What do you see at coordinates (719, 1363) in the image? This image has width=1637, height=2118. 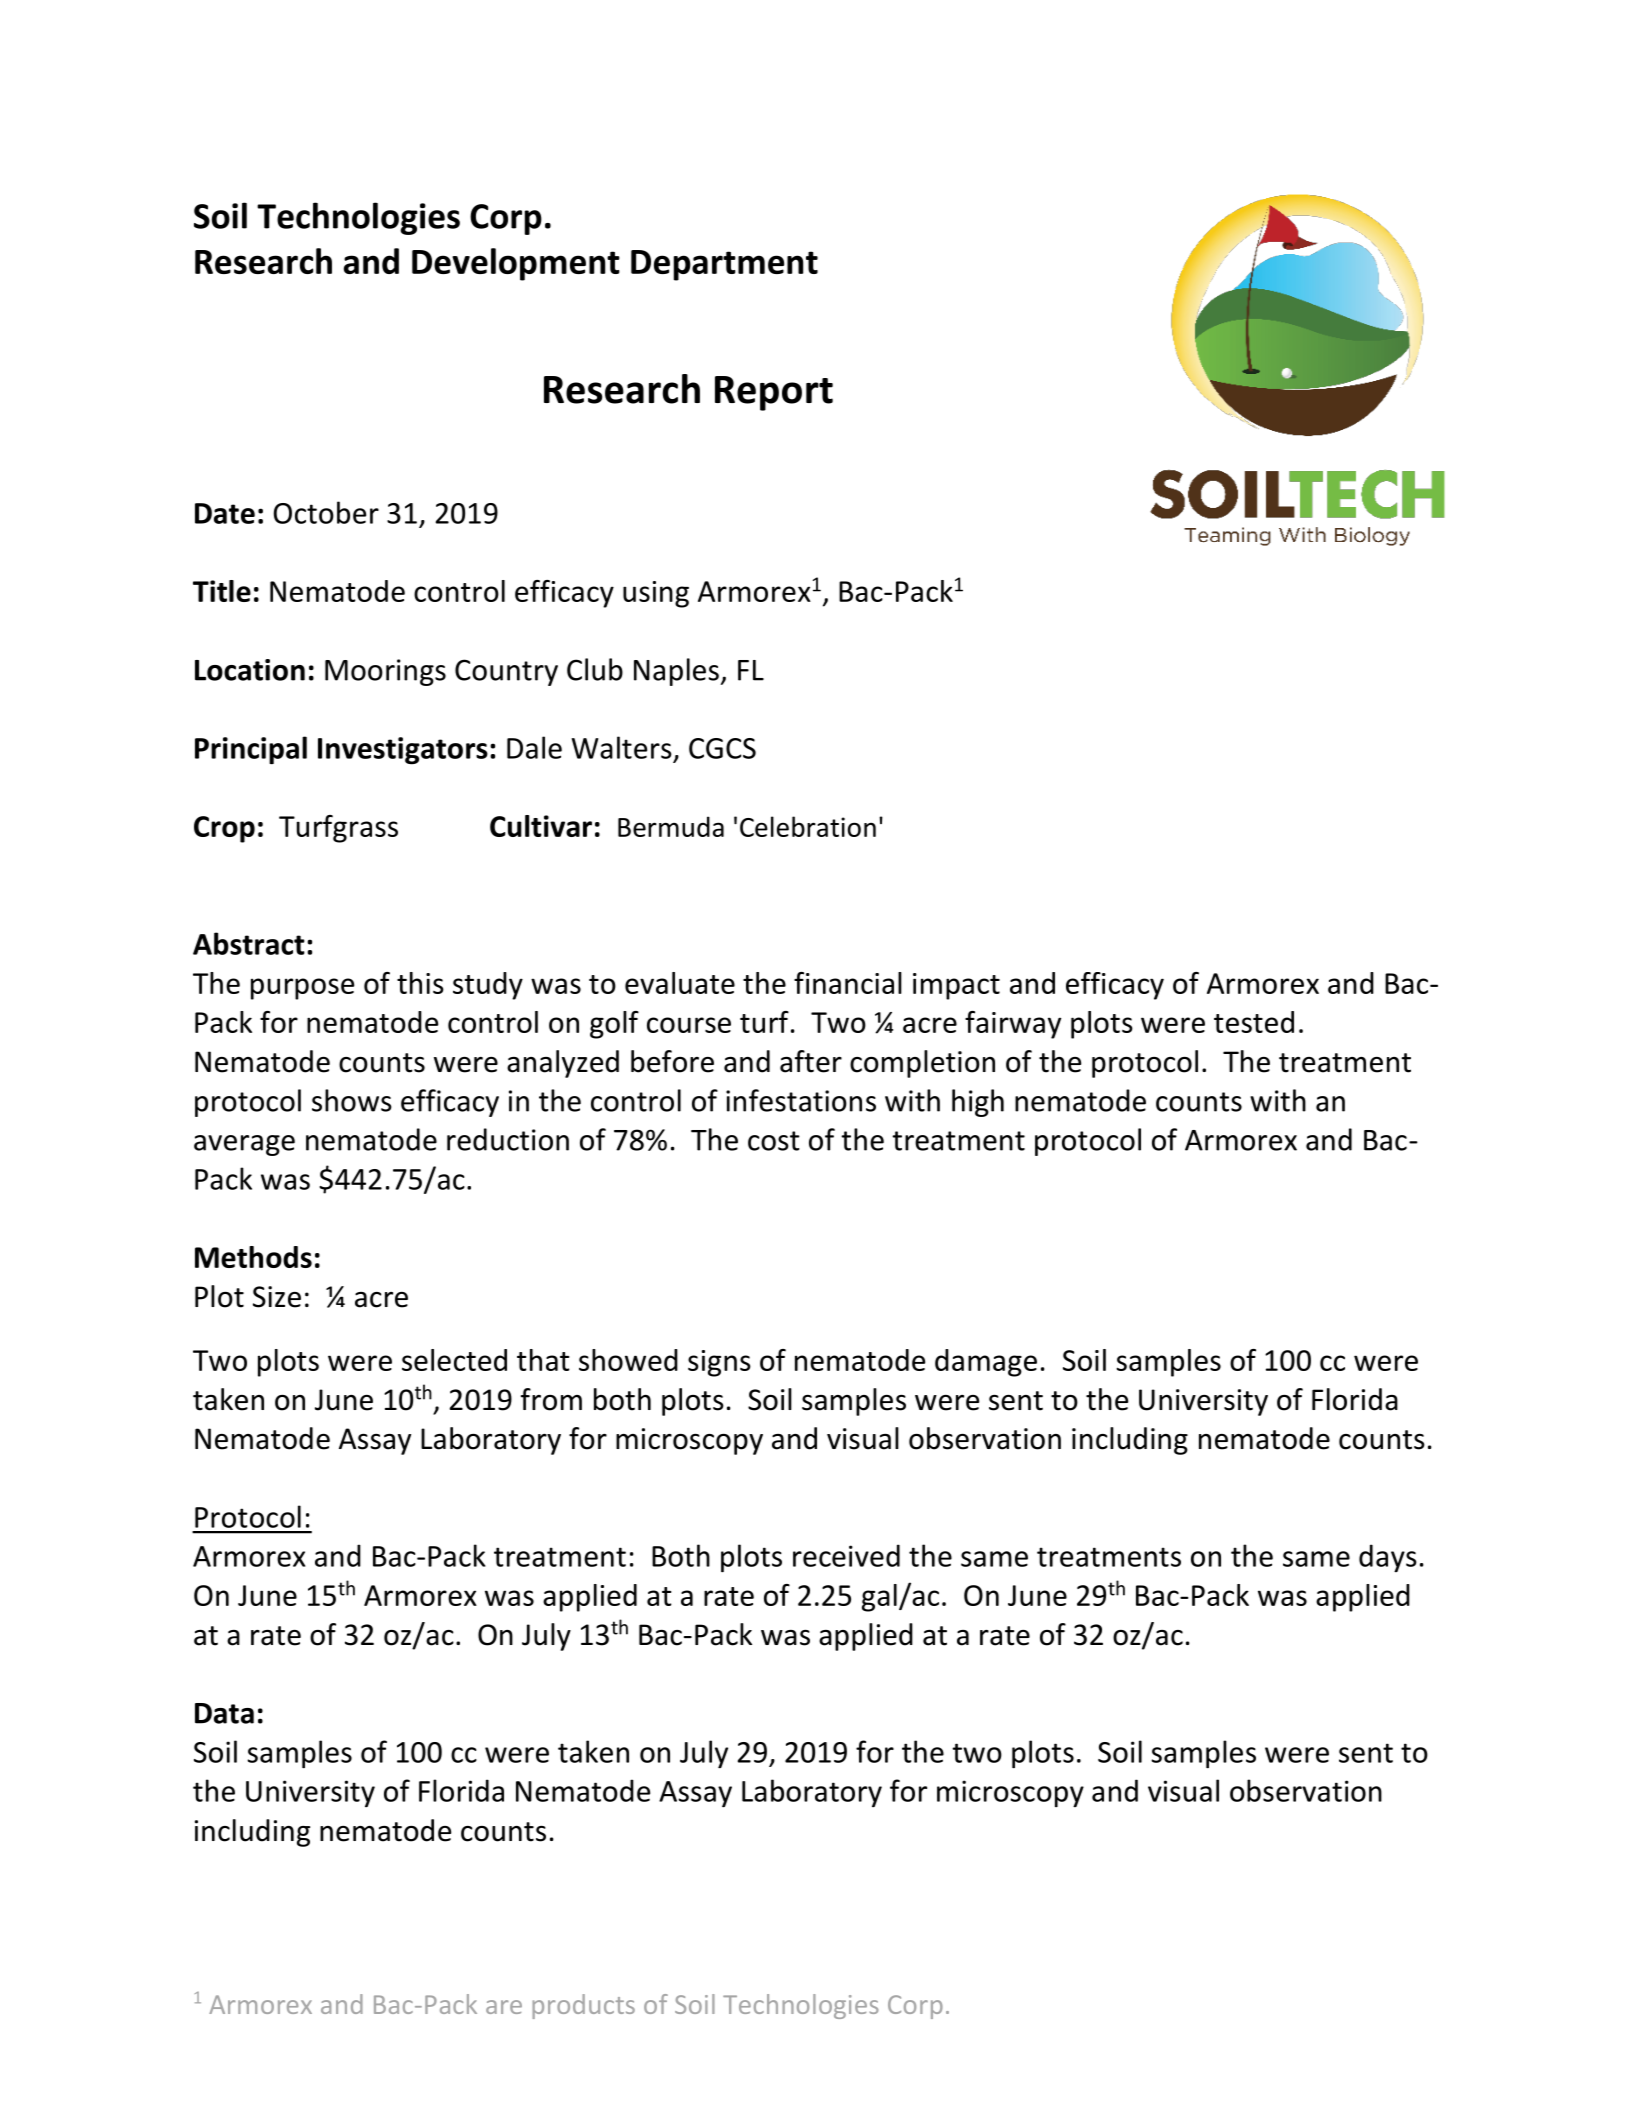 I see `signs` at bounding box center [719, 1363].
